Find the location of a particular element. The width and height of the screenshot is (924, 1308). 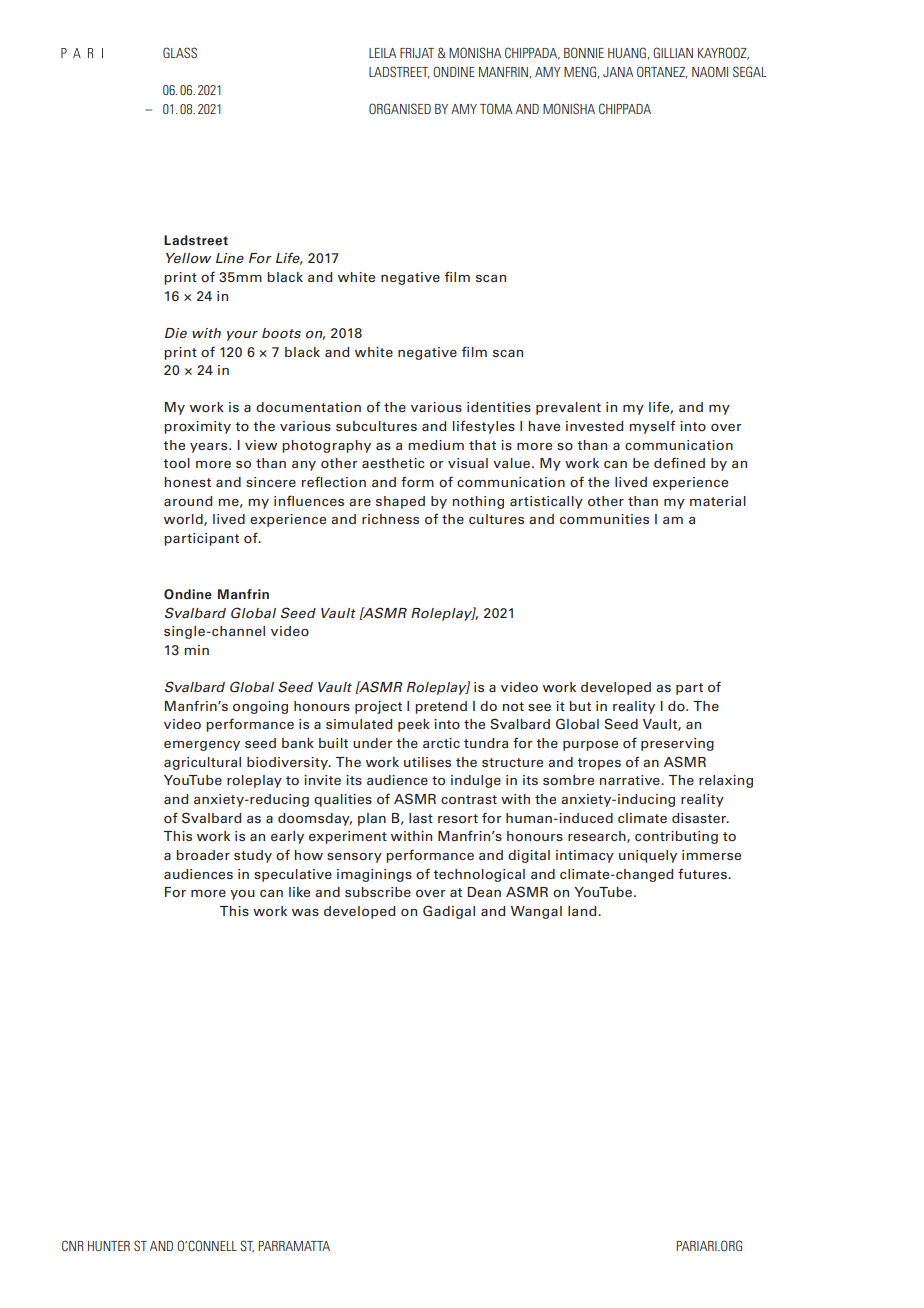

futures is located at coordinates (703, 873).
